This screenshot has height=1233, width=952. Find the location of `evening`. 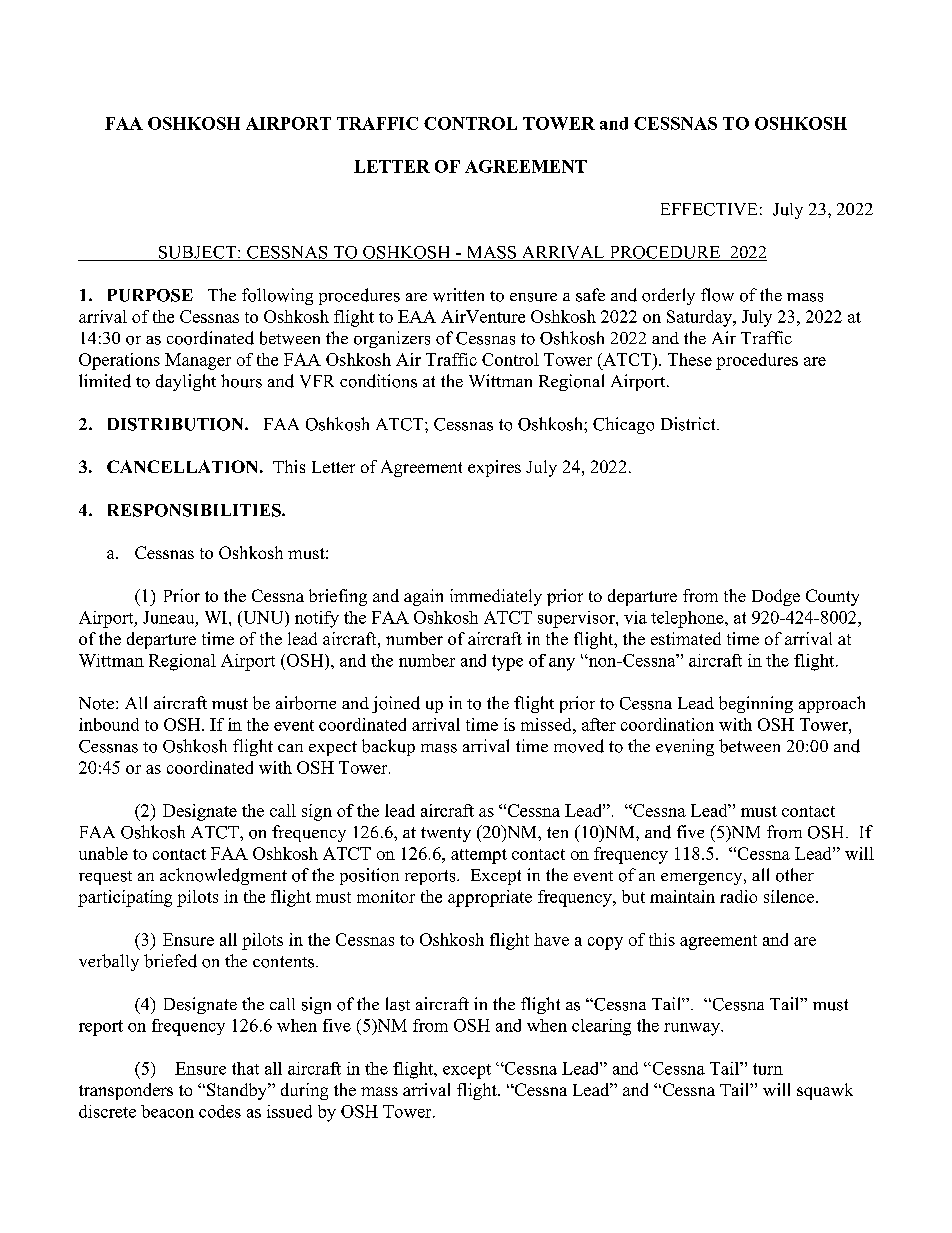

evening is located at coordinates (685, 747).
